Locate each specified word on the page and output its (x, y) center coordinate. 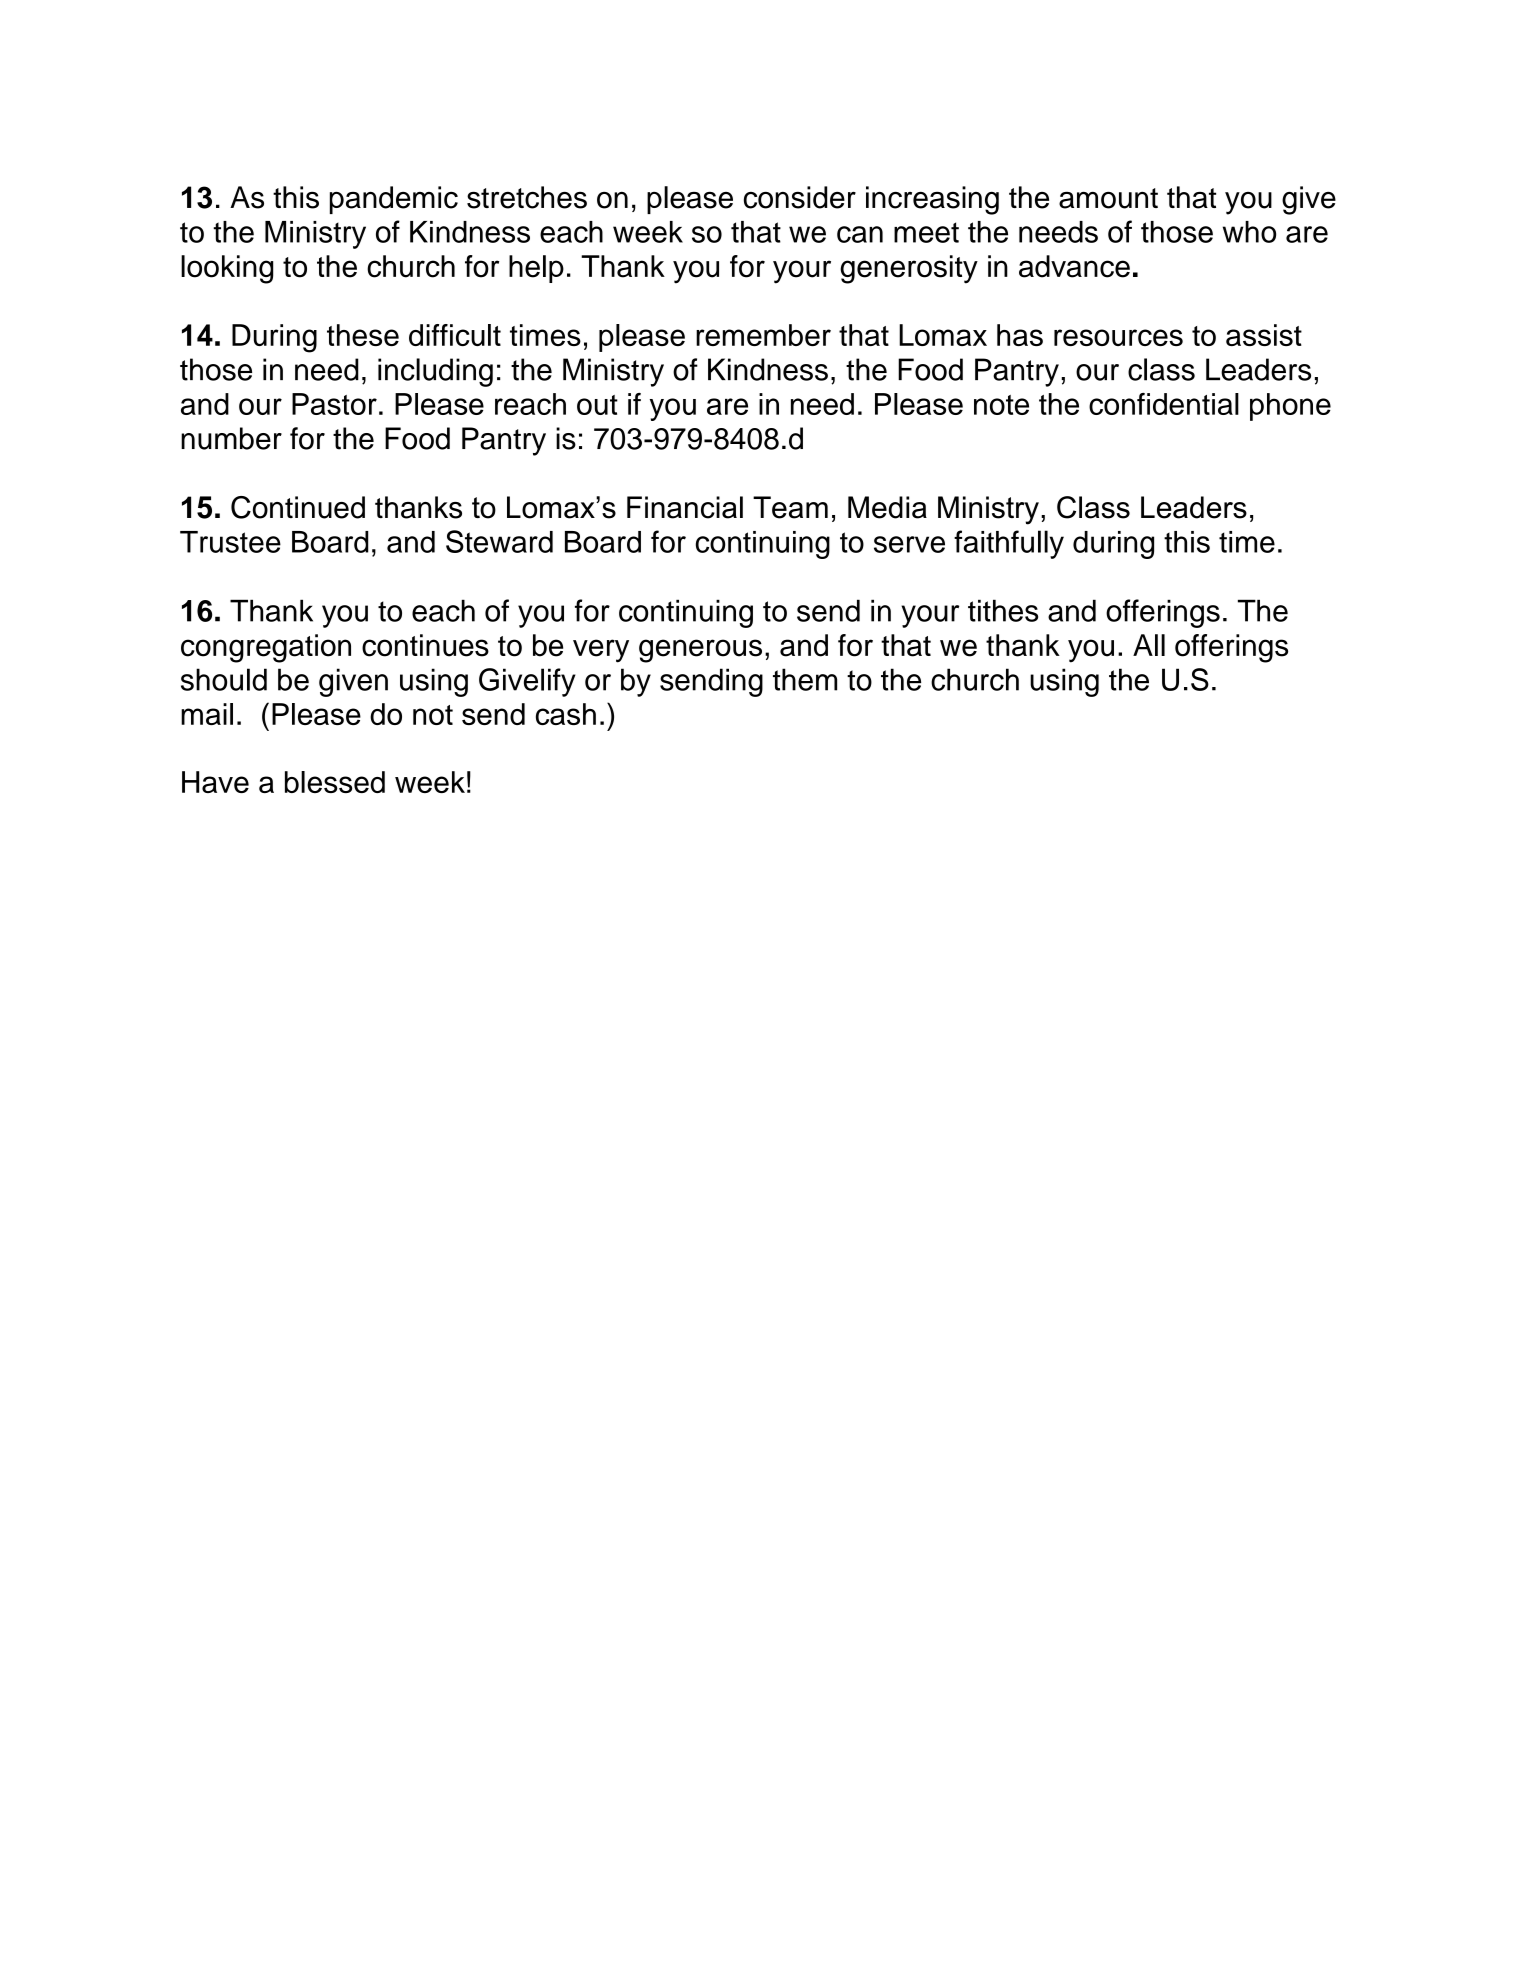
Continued (298, 507)
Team (790, 507)
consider (800, 197)
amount (1108, 198)
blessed (335, 782)
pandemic (394, 200)
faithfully (1009, 544)
